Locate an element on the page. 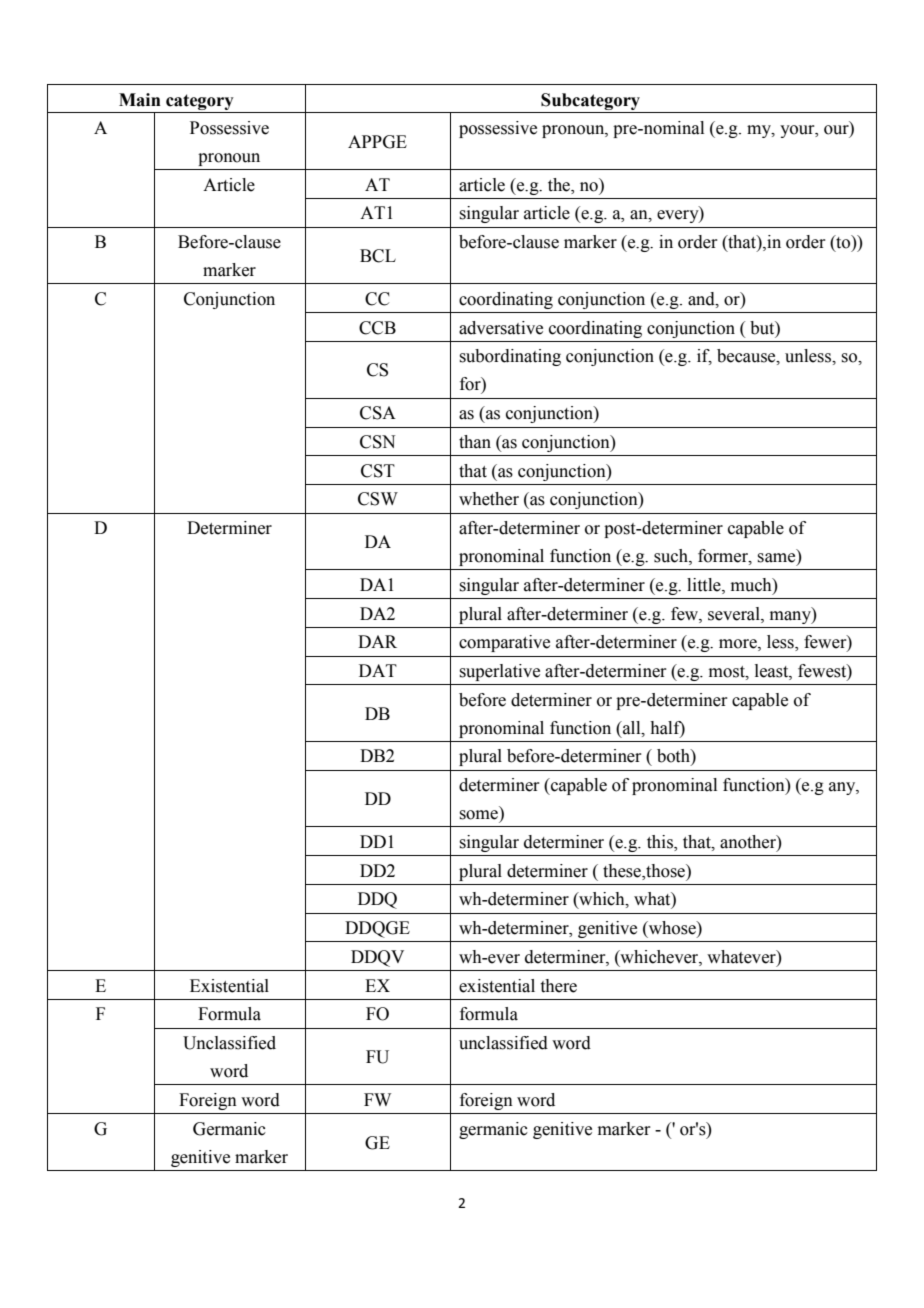 The width and height of the page is (924, 1308). superlative is located at coordinates (499, 672).
